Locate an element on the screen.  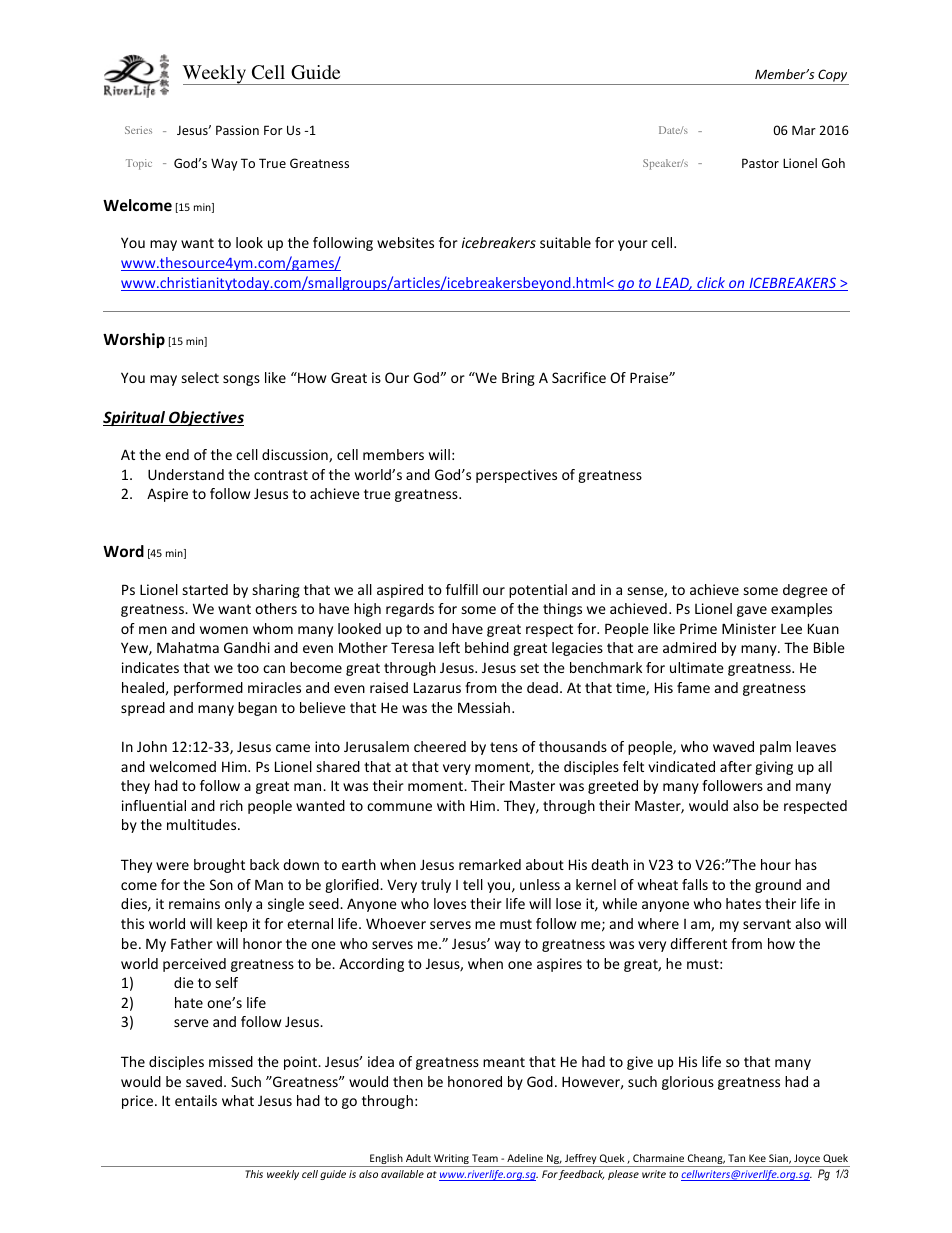
entails is located at coordinates (196, 1100).
